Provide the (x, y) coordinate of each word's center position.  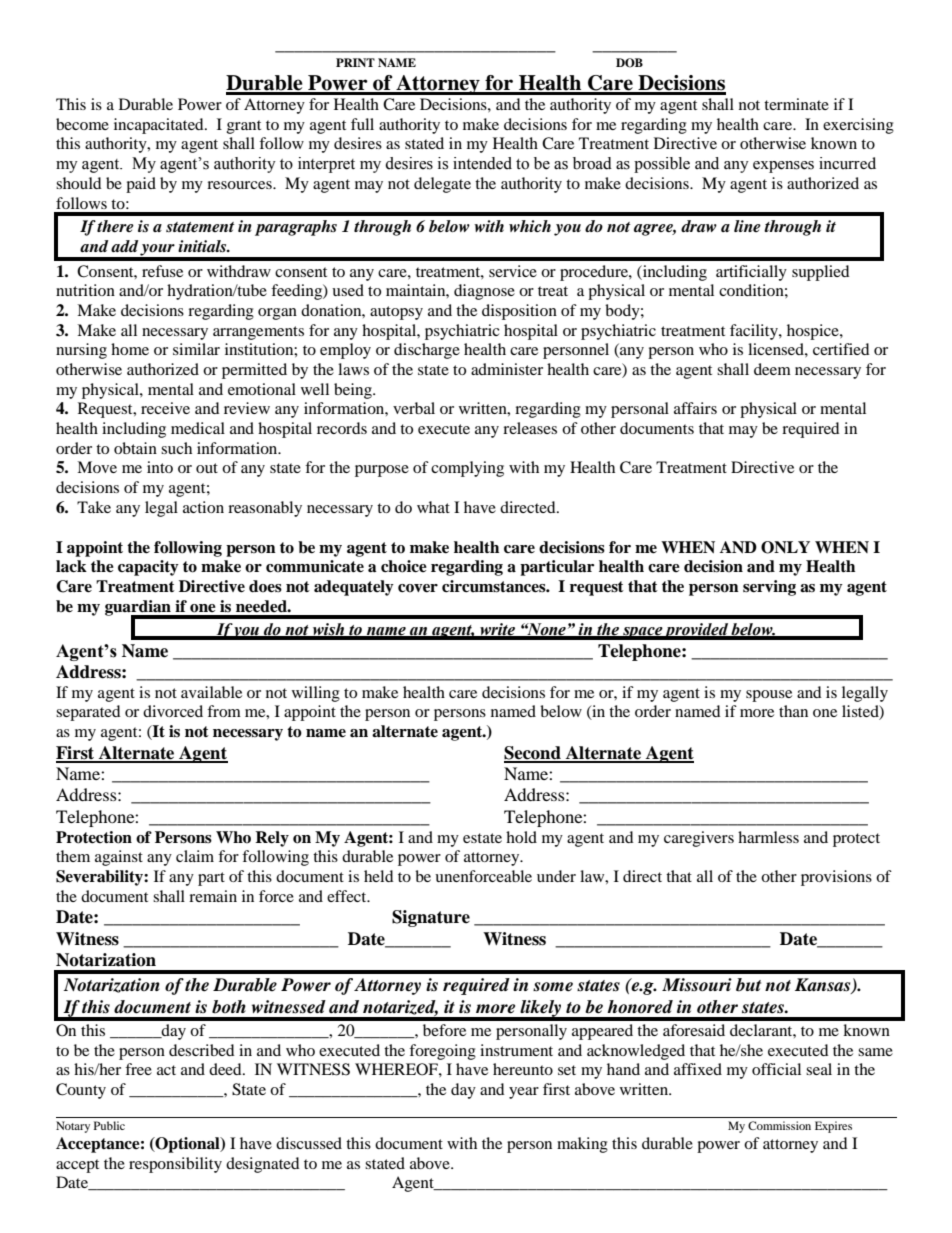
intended (482, 163)
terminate (796, 104)
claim (195, 856)
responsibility (175, 1165)
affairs (695, 408)
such (176, 448)
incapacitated (160, 126)
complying (467, 469)
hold (521, 837)
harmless (768, 837)
